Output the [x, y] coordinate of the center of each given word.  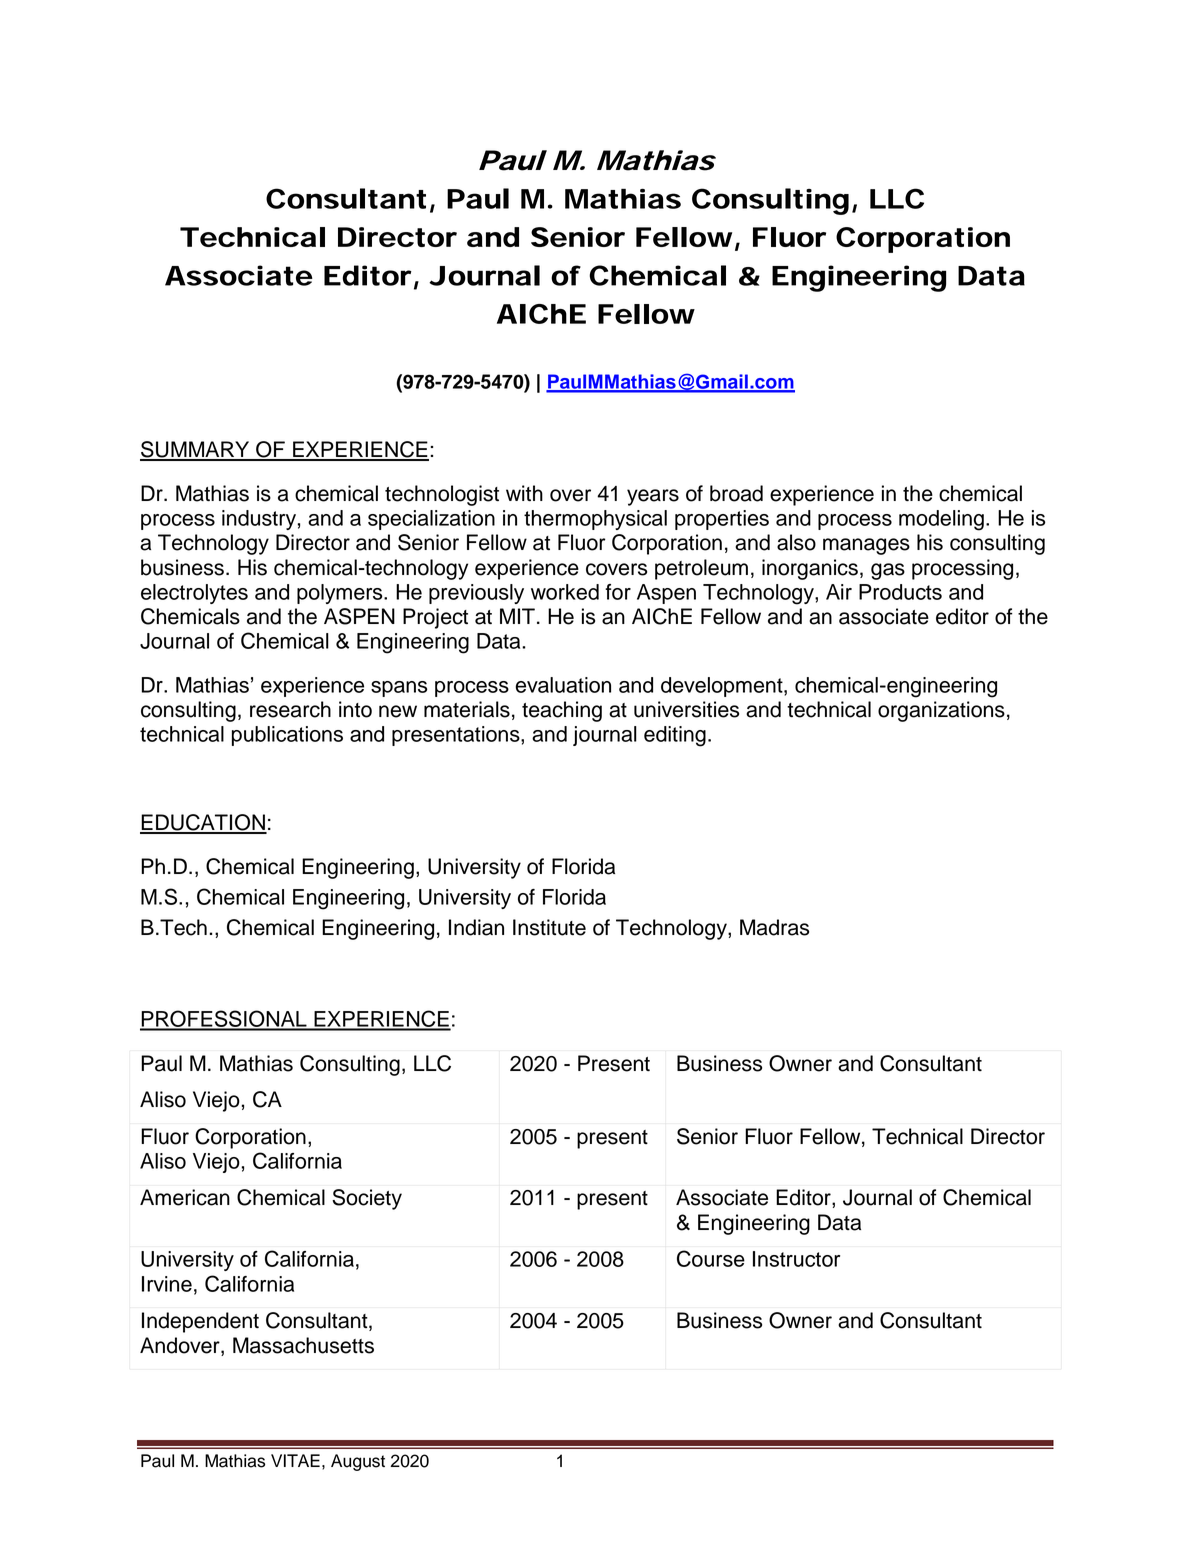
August [358, 1462]
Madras [774, 927]
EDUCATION [203, 823]
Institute [549, 927]
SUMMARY [196, 450]
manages [866, 546]
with [524, 493]
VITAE [295, 1460]
